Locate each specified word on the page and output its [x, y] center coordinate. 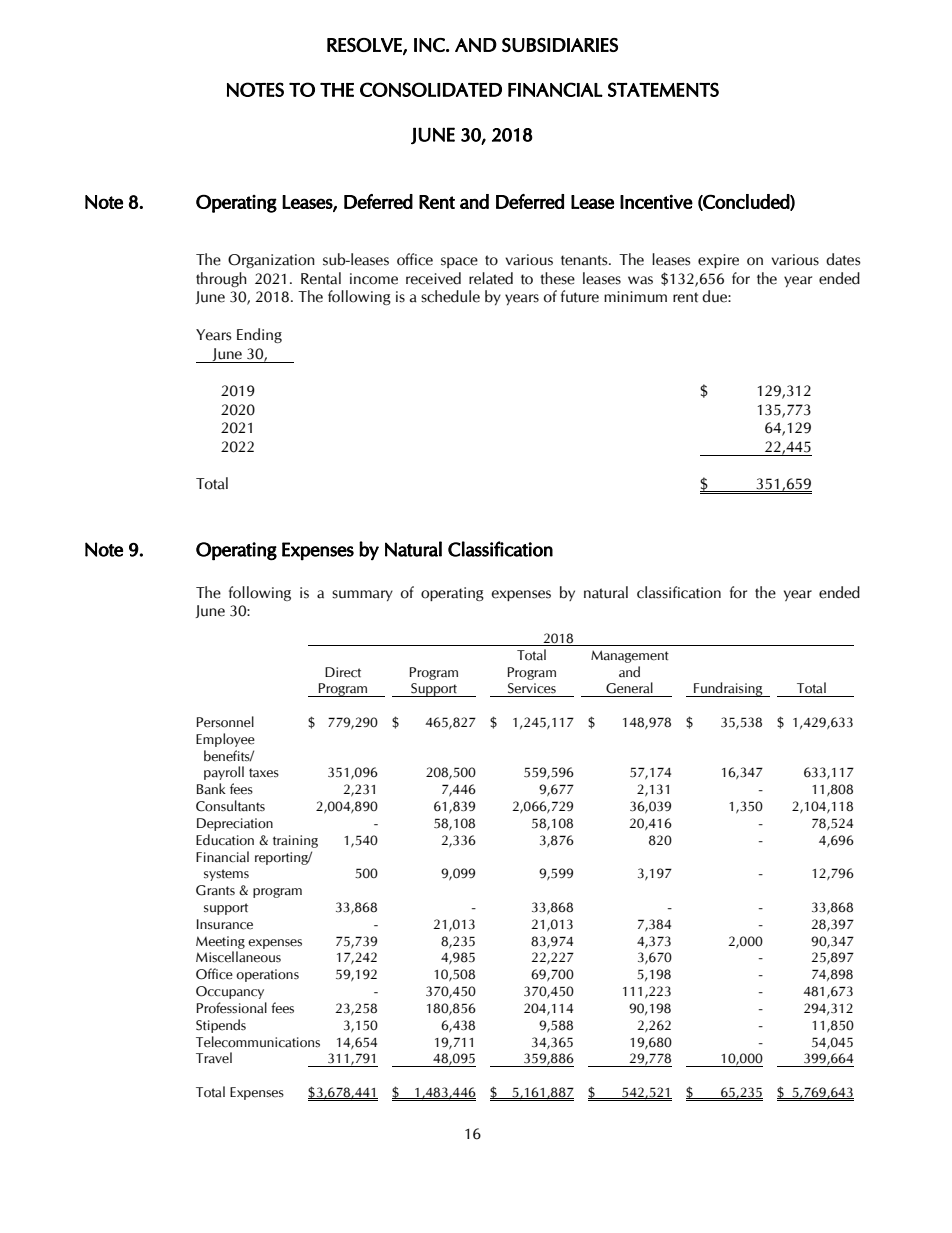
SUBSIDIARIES [560, 45]
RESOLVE [365, 46]
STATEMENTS [663, 89]
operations [267, 975]
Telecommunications [258, 1042]
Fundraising [728, 689]
